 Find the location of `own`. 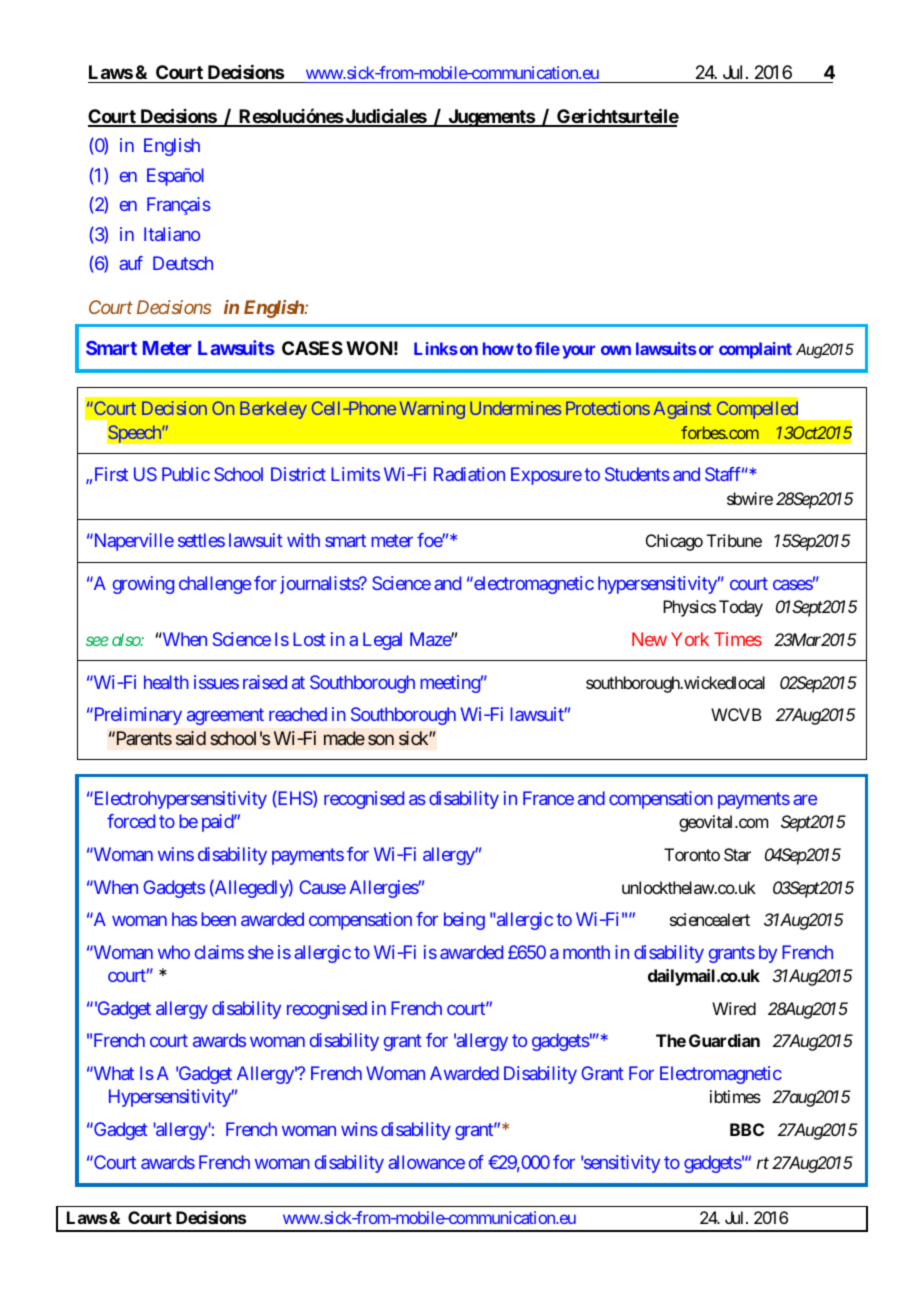

own is located at coordinates (616, 350).
